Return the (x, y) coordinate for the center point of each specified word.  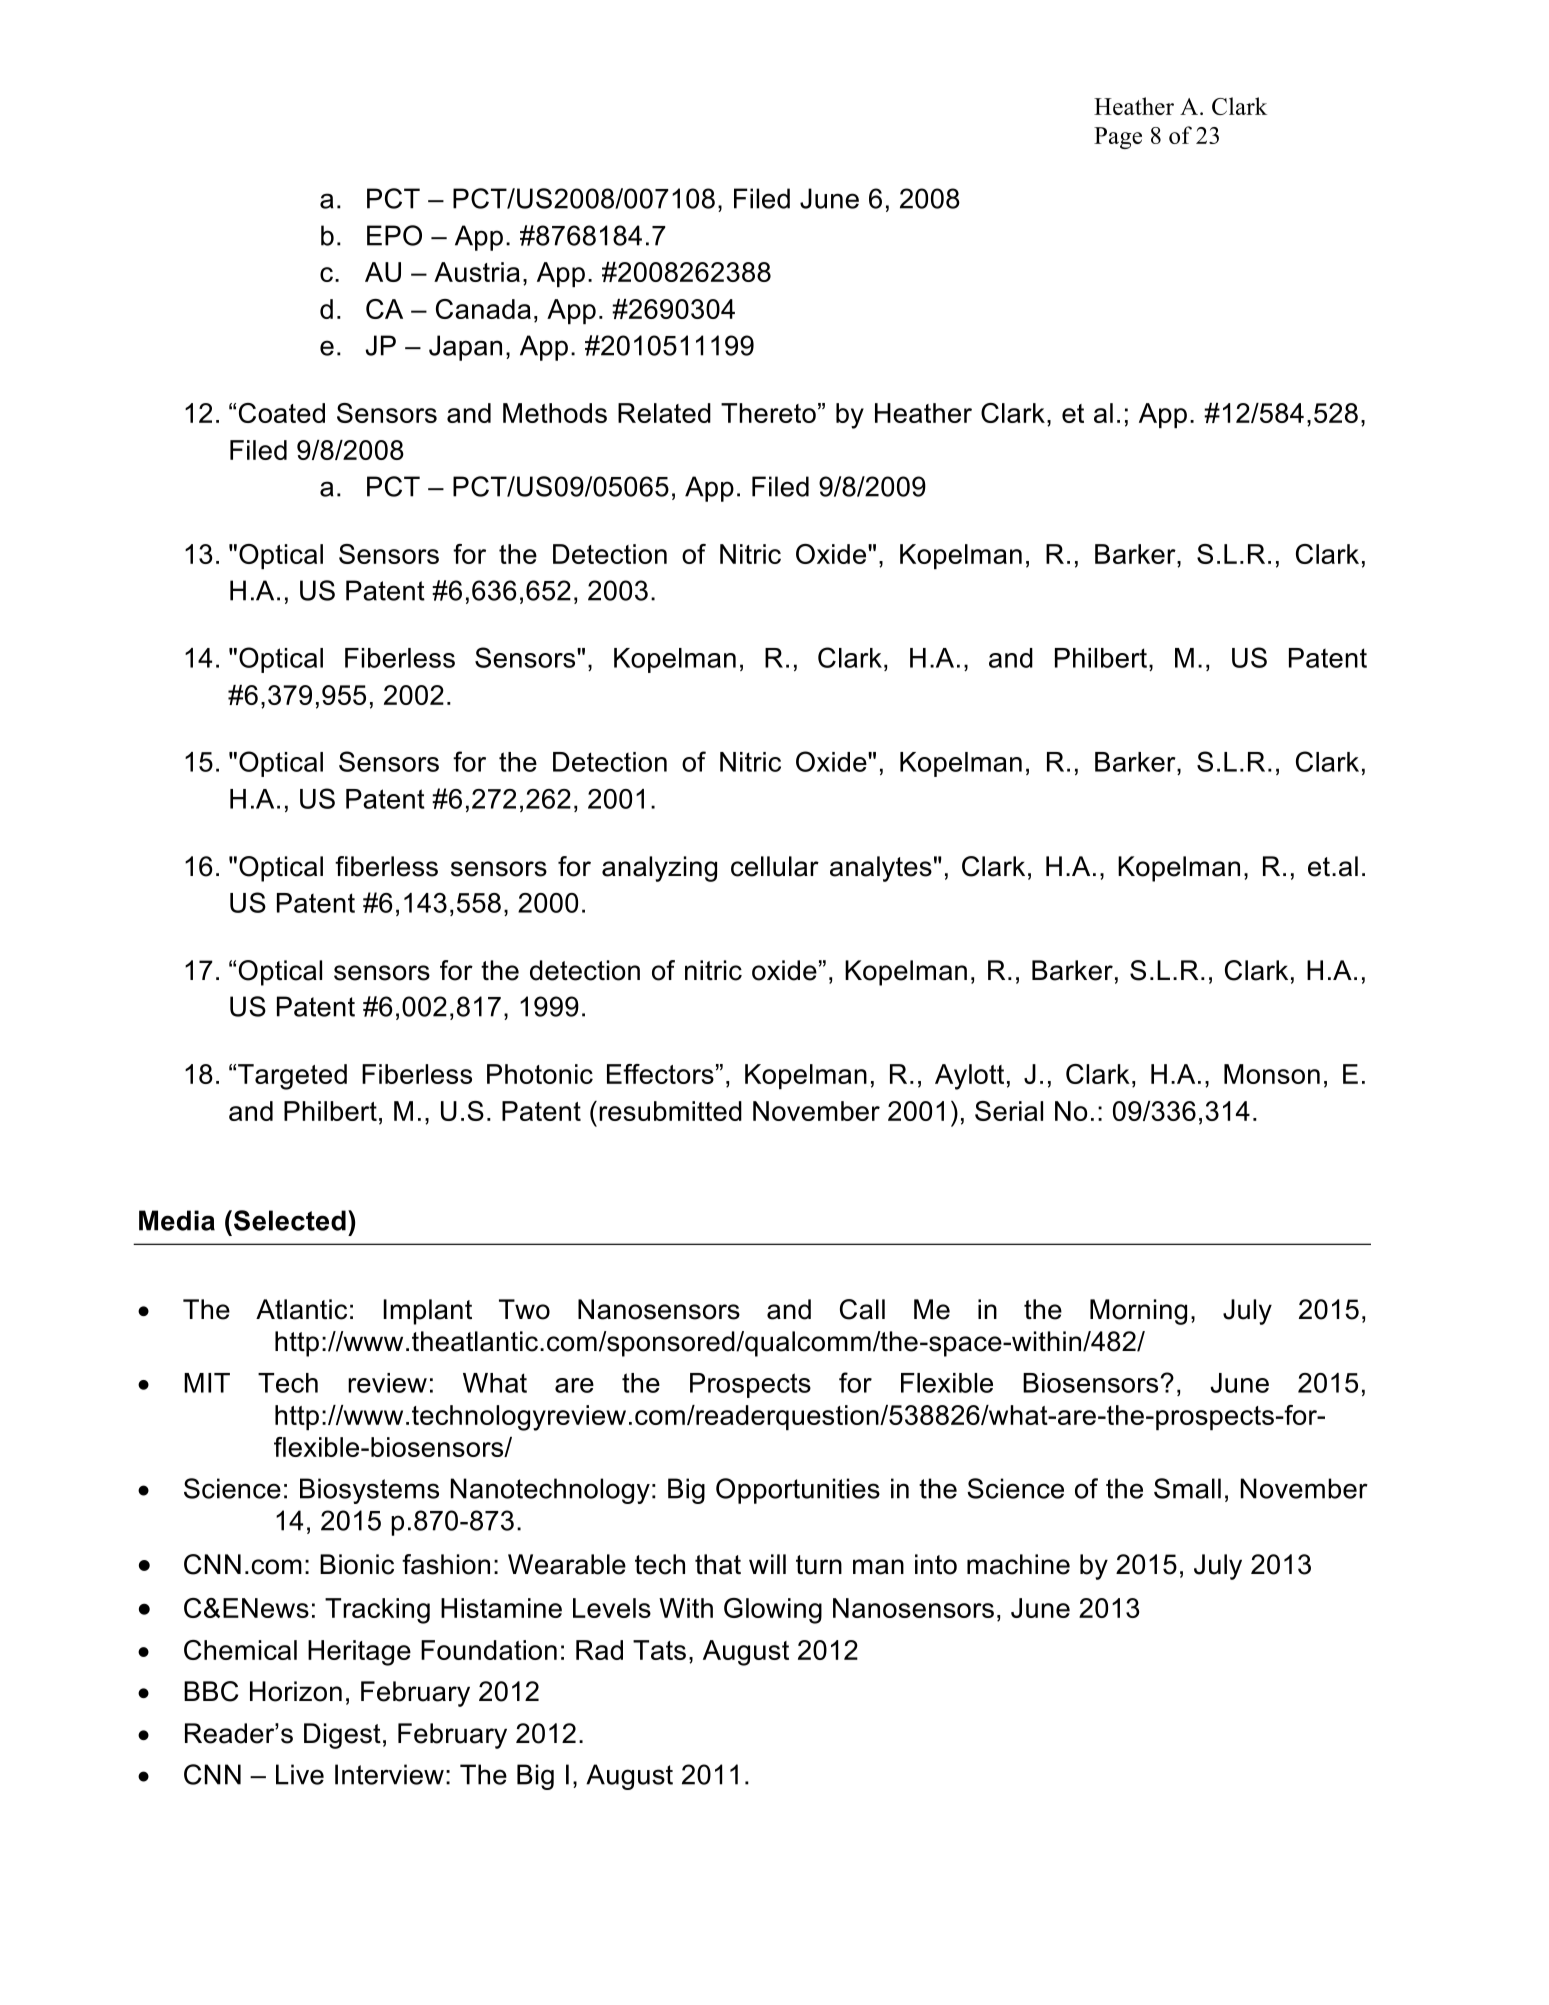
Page (1118, 138)
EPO (394, 235)
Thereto (768, 413)
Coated (282, 413)
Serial (1009, 1111)
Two (524, 1309)
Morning (1138, 1312)
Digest (342, 1736)
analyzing (659, 869)
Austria (477, 272)
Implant (427, 1312)
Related (664, 413)
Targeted (292, 1077)
